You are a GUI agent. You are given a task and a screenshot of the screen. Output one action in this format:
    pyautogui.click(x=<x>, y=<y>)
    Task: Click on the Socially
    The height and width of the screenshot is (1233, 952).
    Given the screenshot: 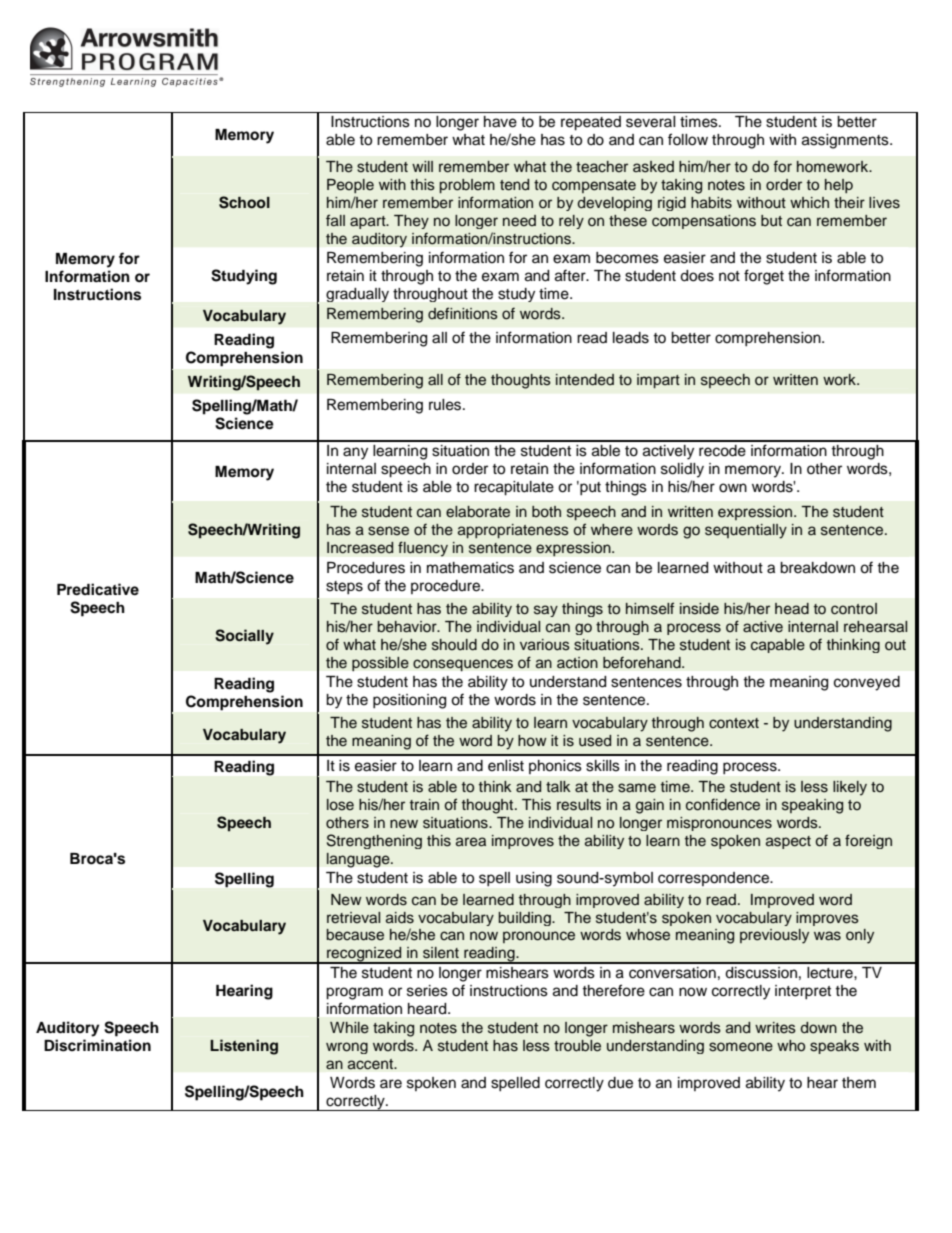 What is the action you would take?
    pyautogui.click(x=244, y=637)
